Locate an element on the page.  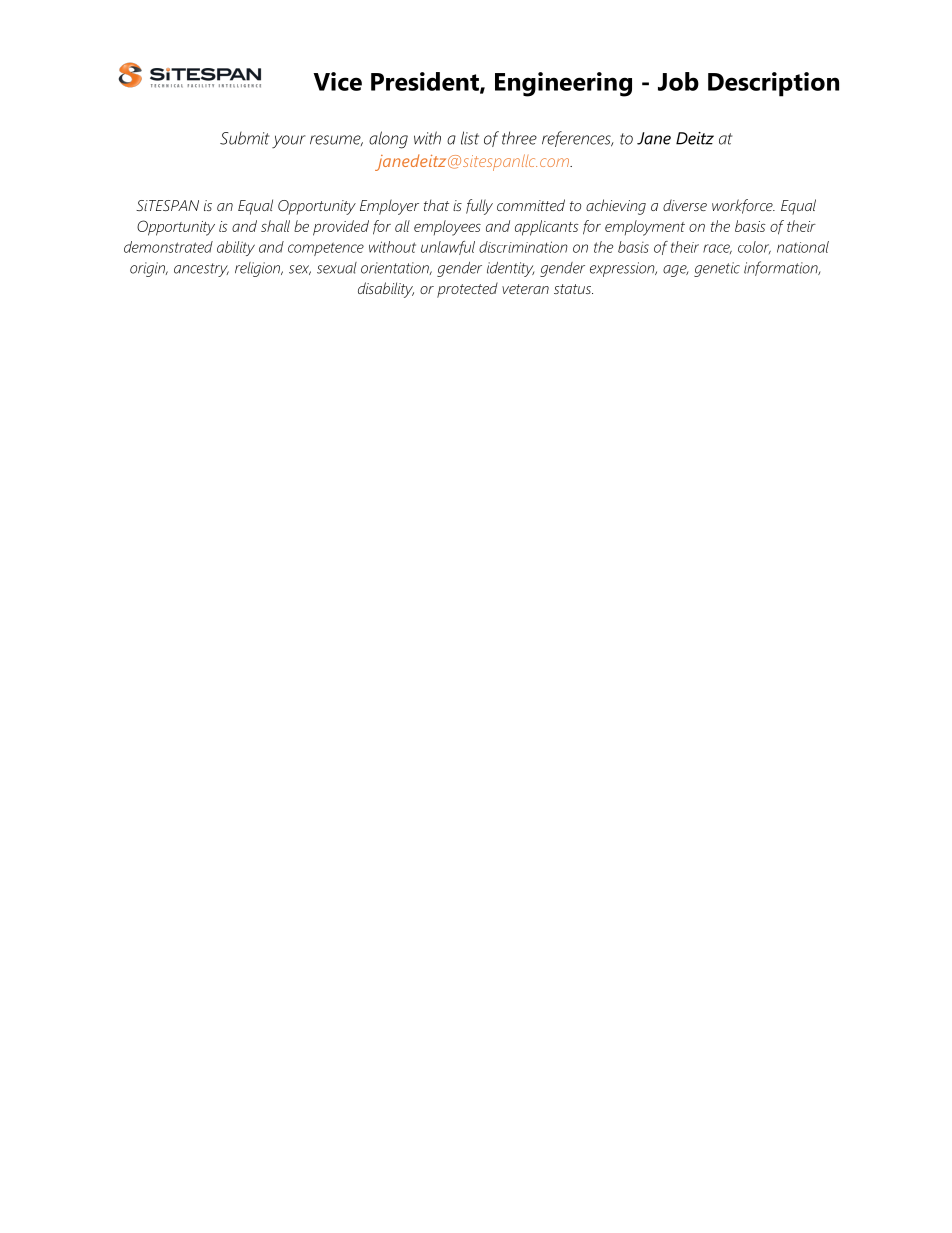
Vice is located at coordinates (337, 81).
